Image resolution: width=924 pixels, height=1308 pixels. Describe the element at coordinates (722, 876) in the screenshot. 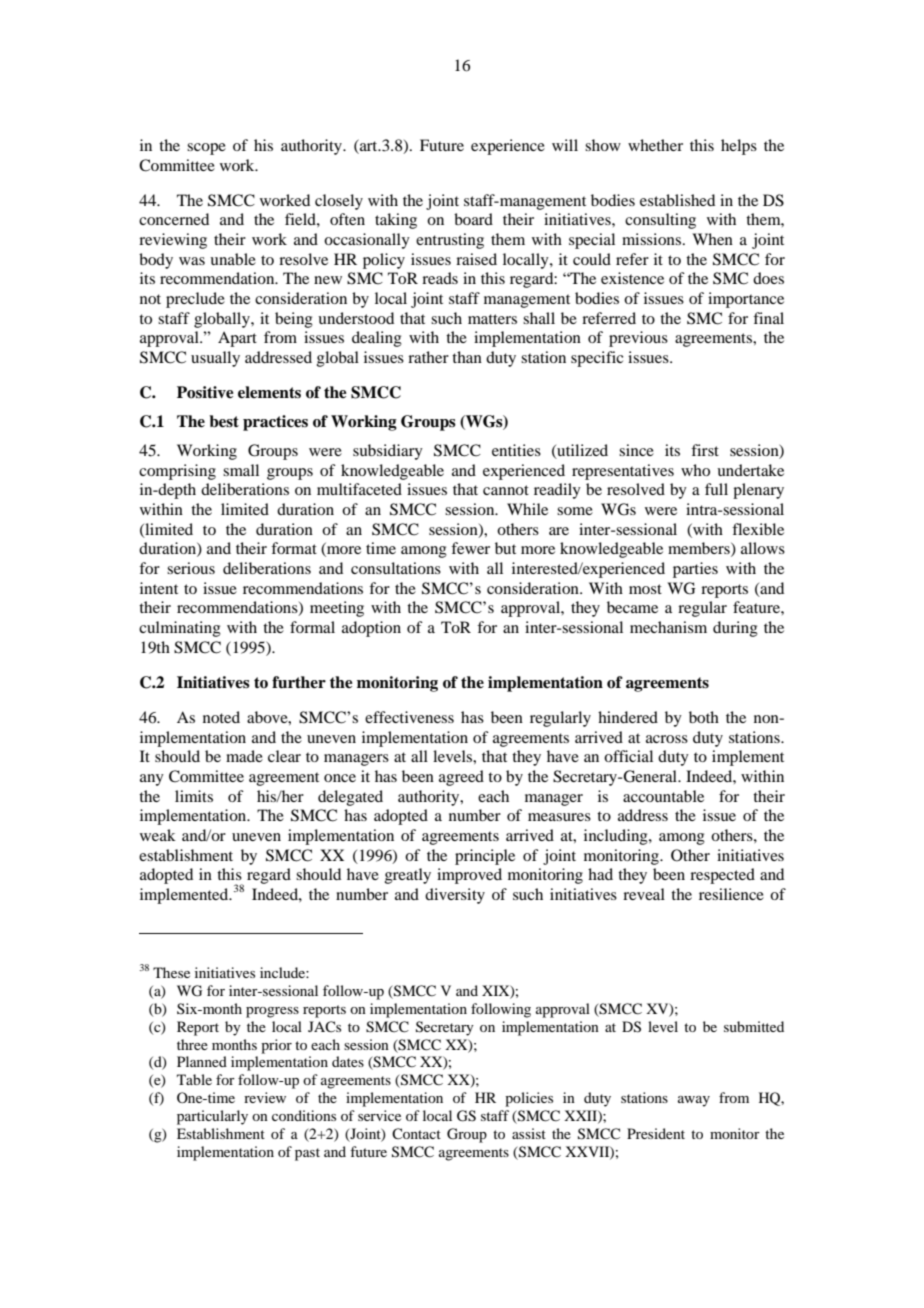

I see `respected` at that location.
